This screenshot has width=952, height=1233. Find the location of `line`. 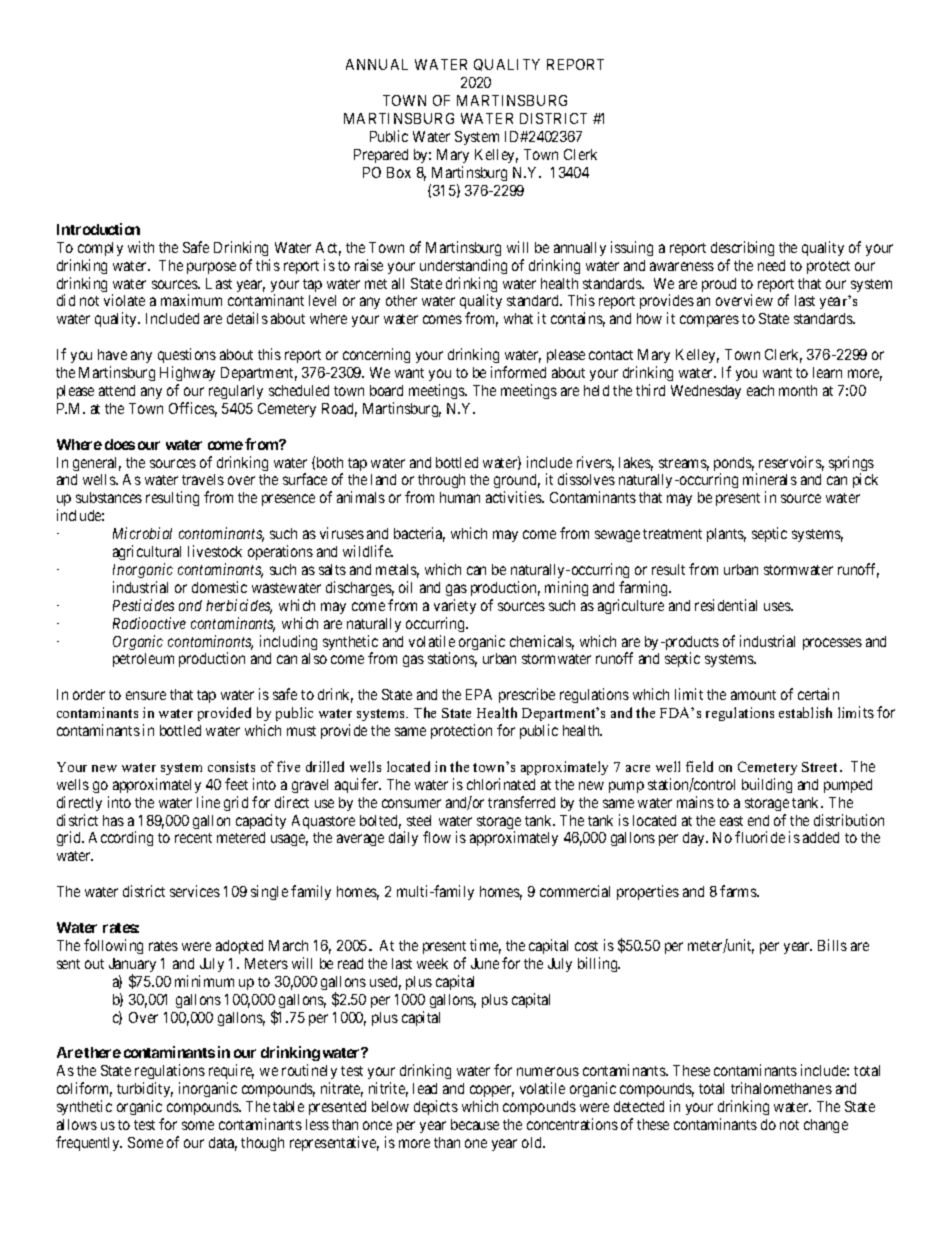

line is located at coordinates (208, 802).
